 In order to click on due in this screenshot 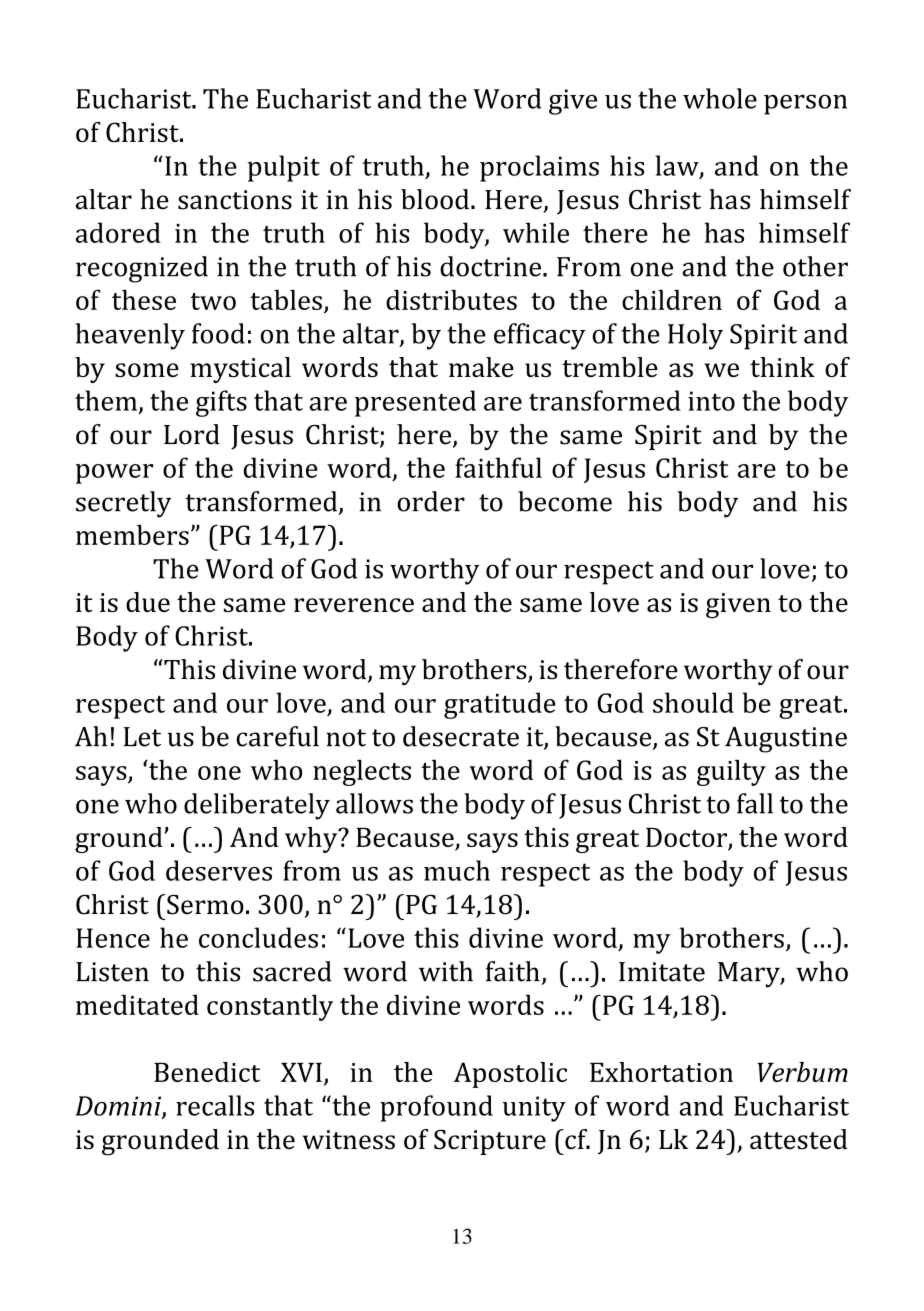, I will do `click(148, 602)`.
